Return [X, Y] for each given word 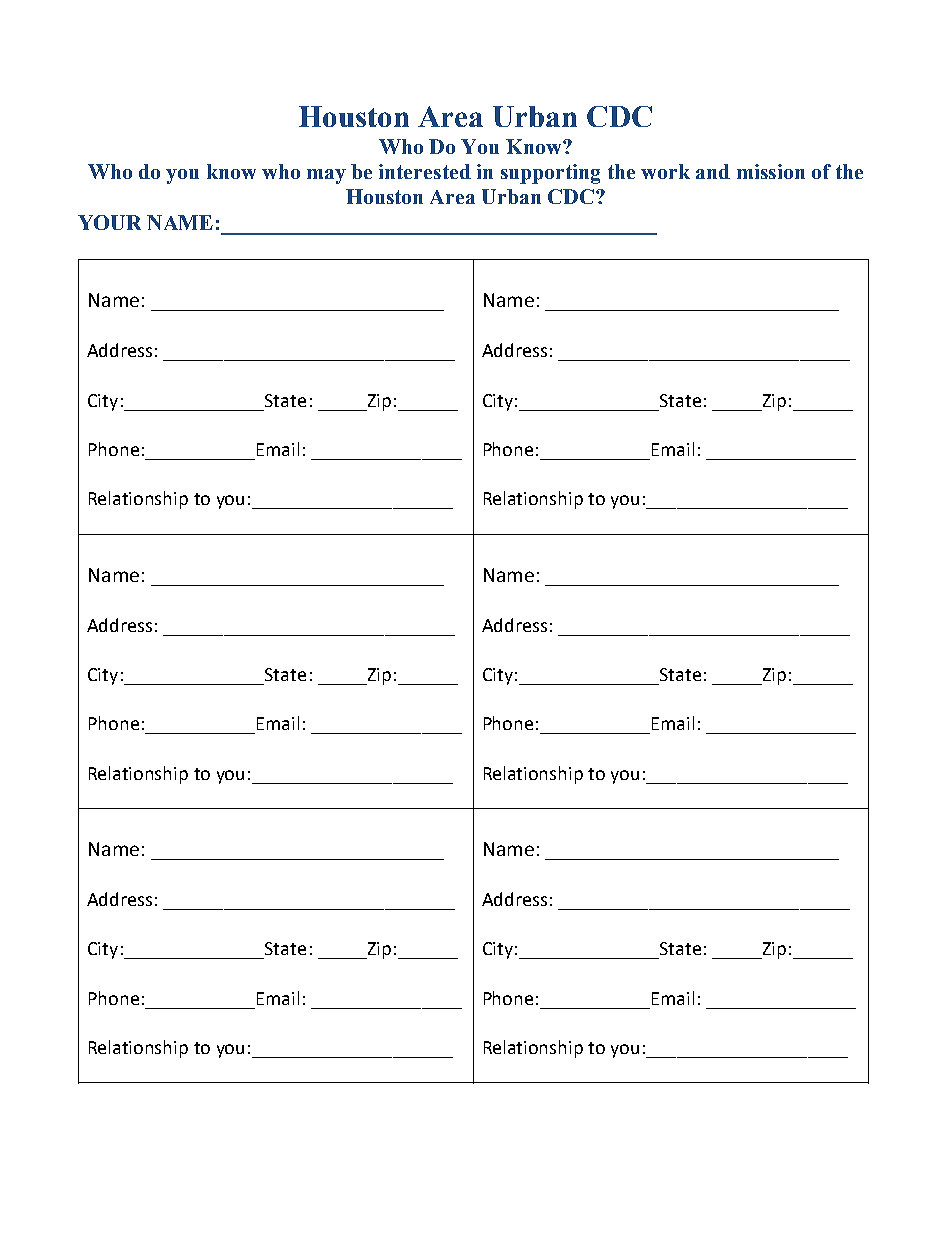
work [665, 171]
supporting [550, 174]
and [713, 171]
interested [425, 171]
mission [771, 171]
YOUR [109, 222]
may [326, 176]
